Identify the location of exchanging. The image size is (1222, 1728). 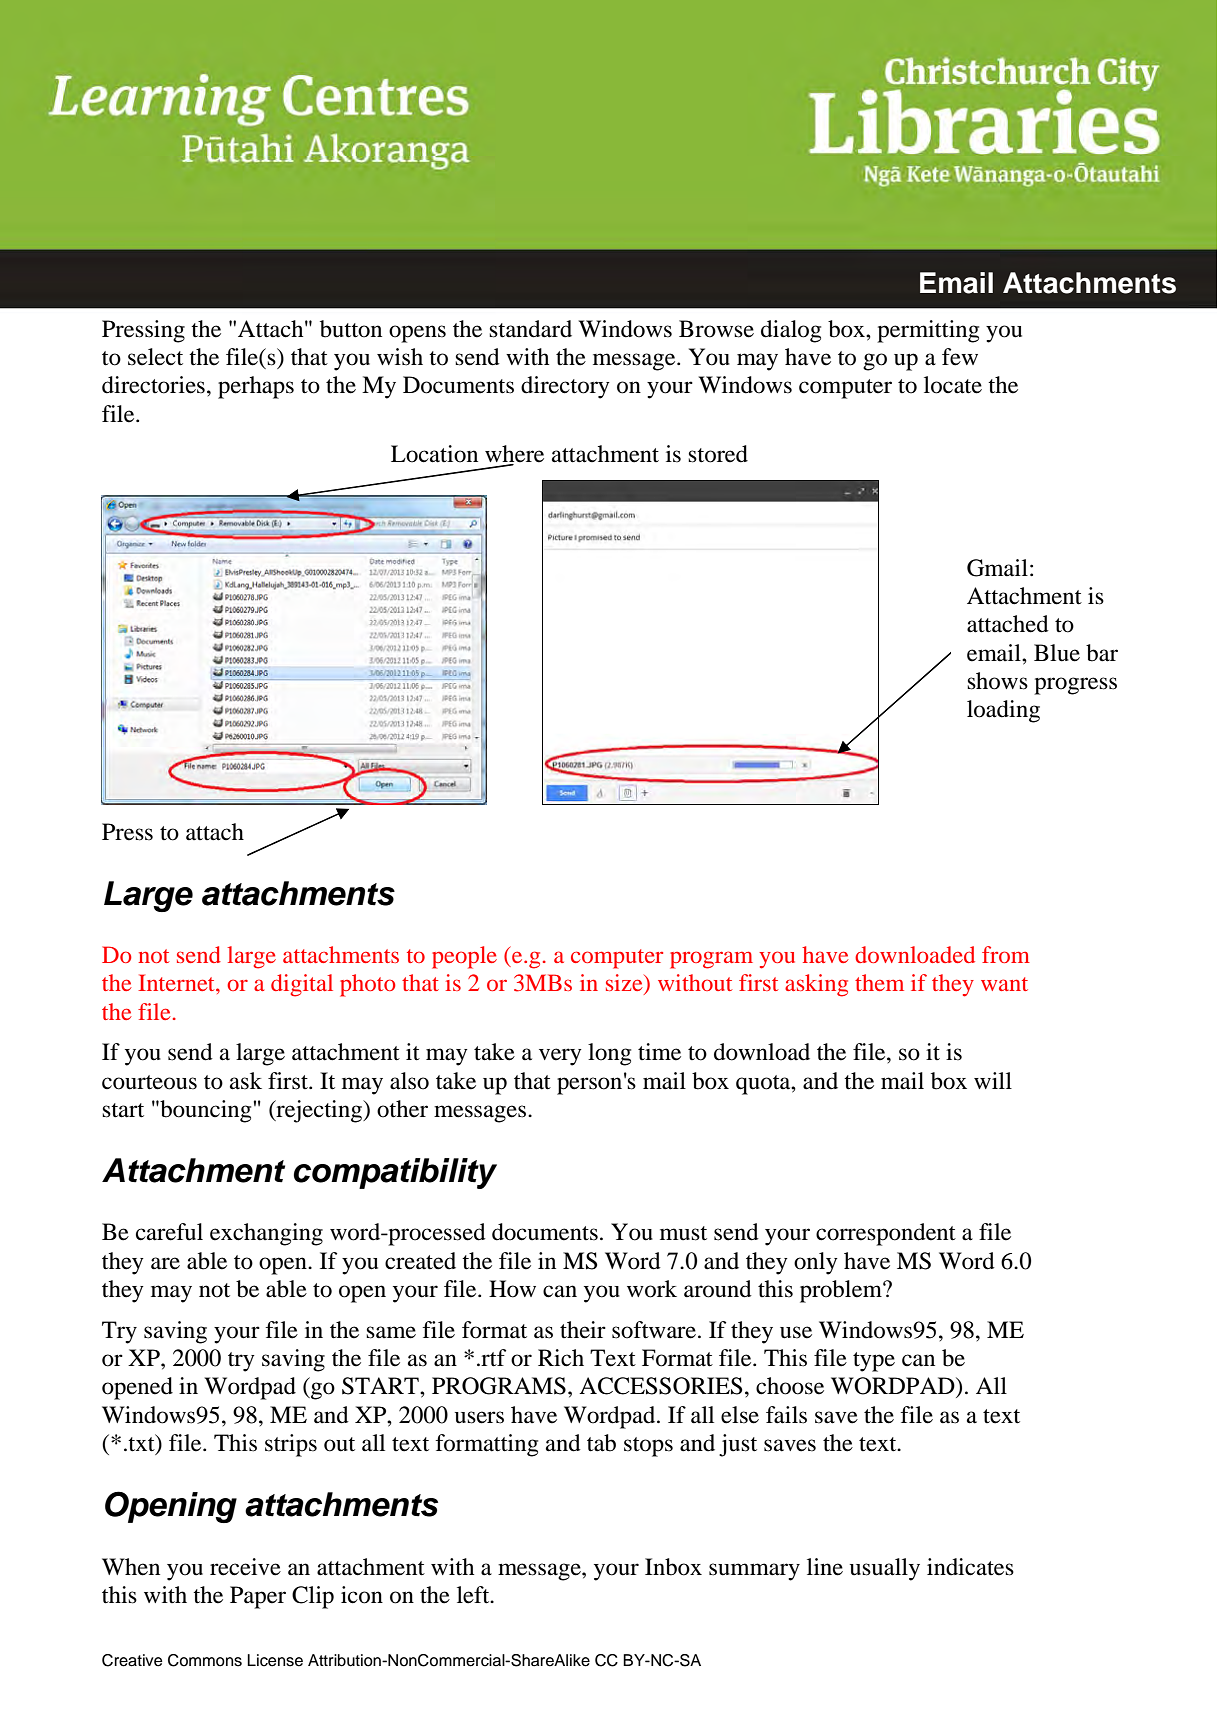
(266, 1234).
